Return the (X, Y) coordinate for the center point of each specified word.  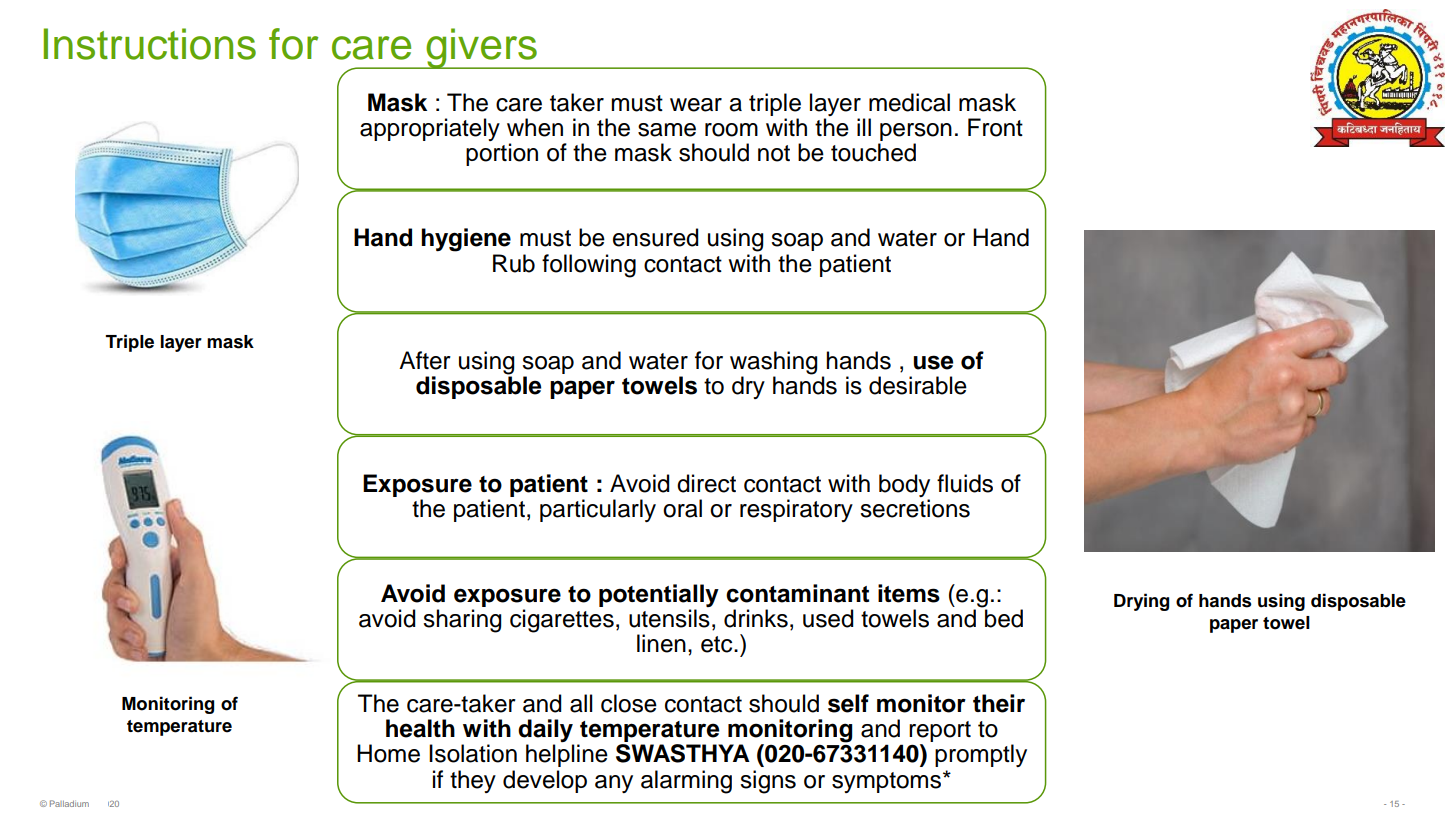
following (589, 266)
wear (696, 105)
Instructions (150, 44)
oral (682, 508)
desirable (918, 385)
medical (909, 102)
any (614, 784)
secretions (915, 508)
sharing (462, 621)
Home (388, 753)
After (425, 360)
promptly (981, 755)
